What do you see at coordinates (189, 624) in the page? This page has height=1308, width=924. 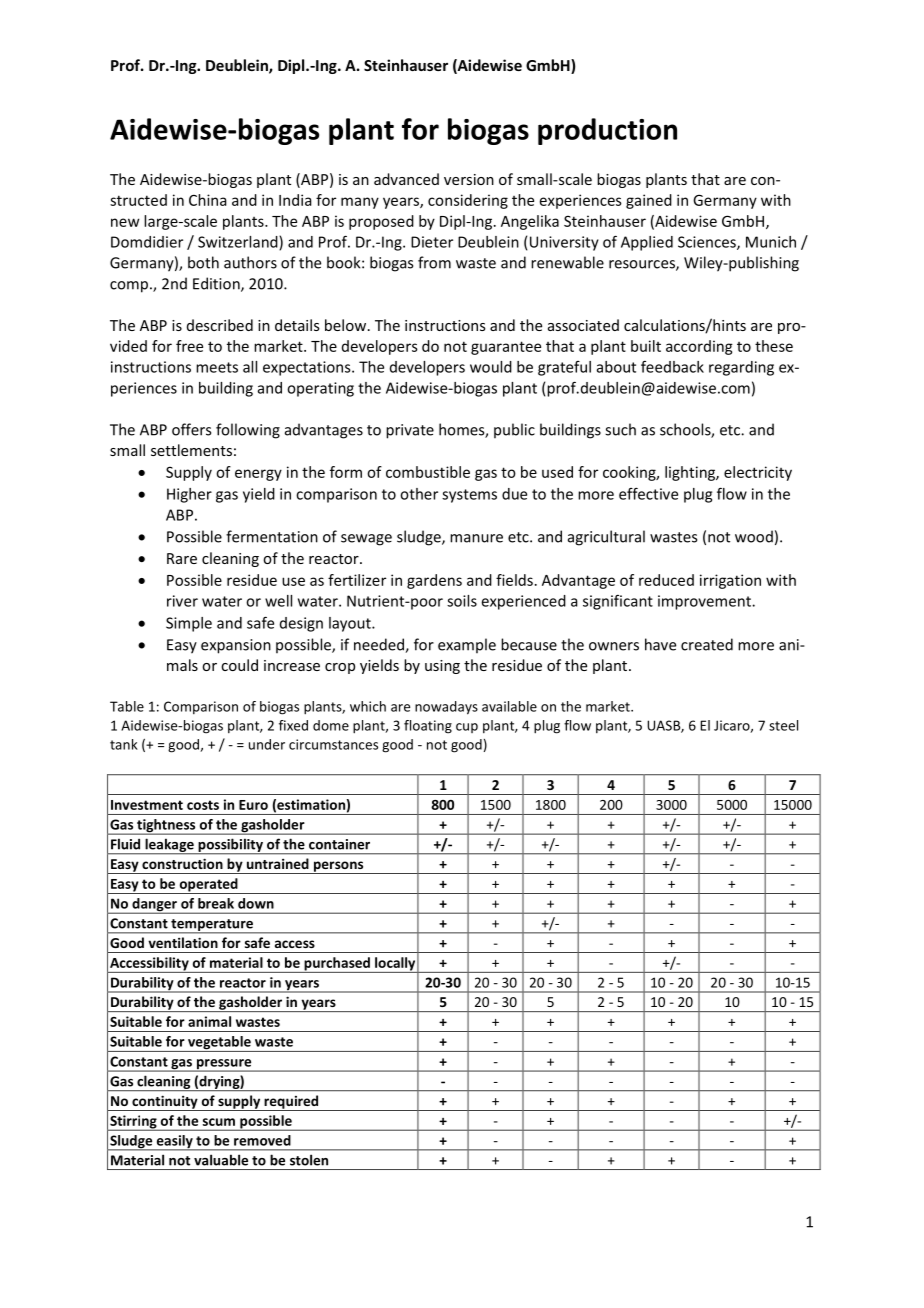 I see `Simple` at bounding box center [189, 624].
